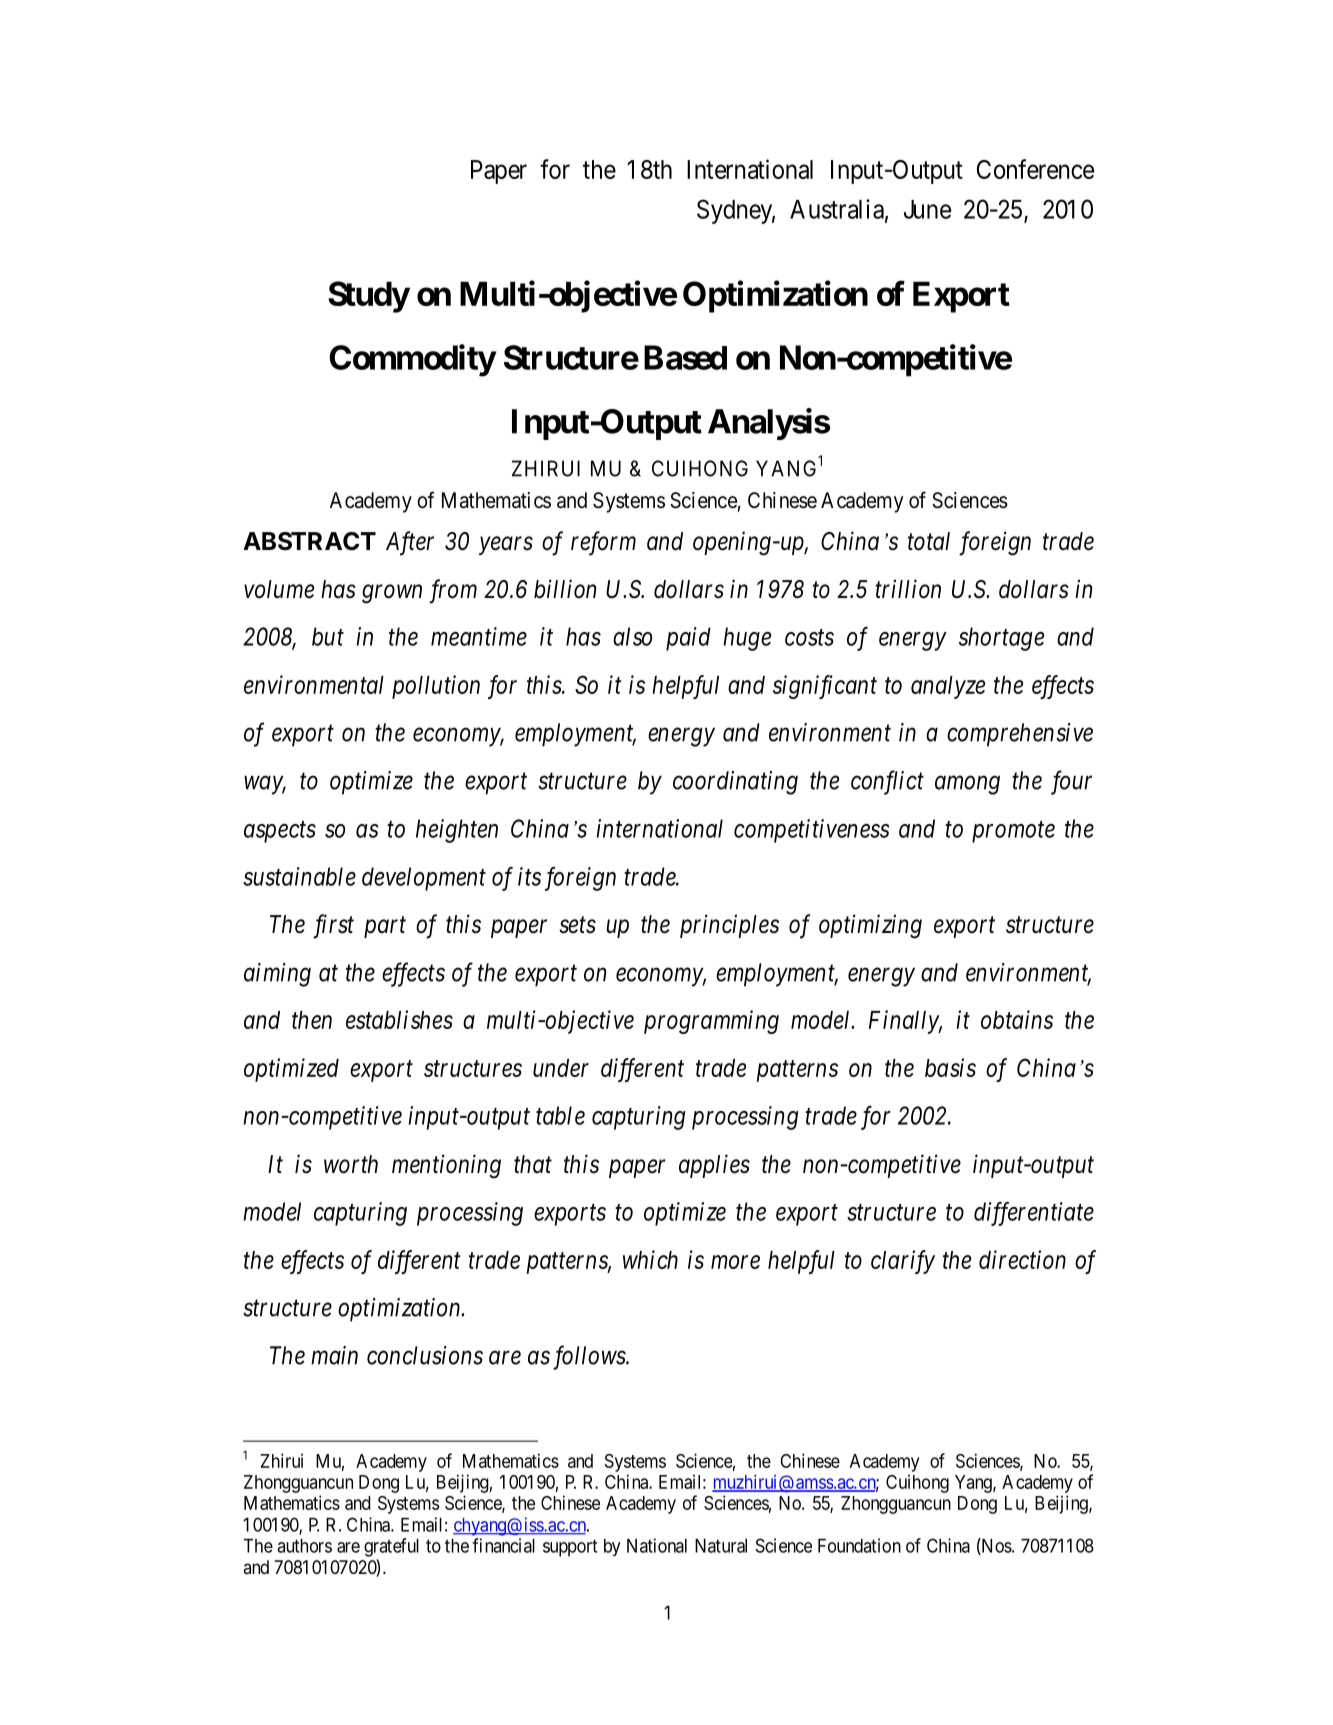  Describe the element at coordinates (424, 879) in the screenshot. I see `development` at that location.
